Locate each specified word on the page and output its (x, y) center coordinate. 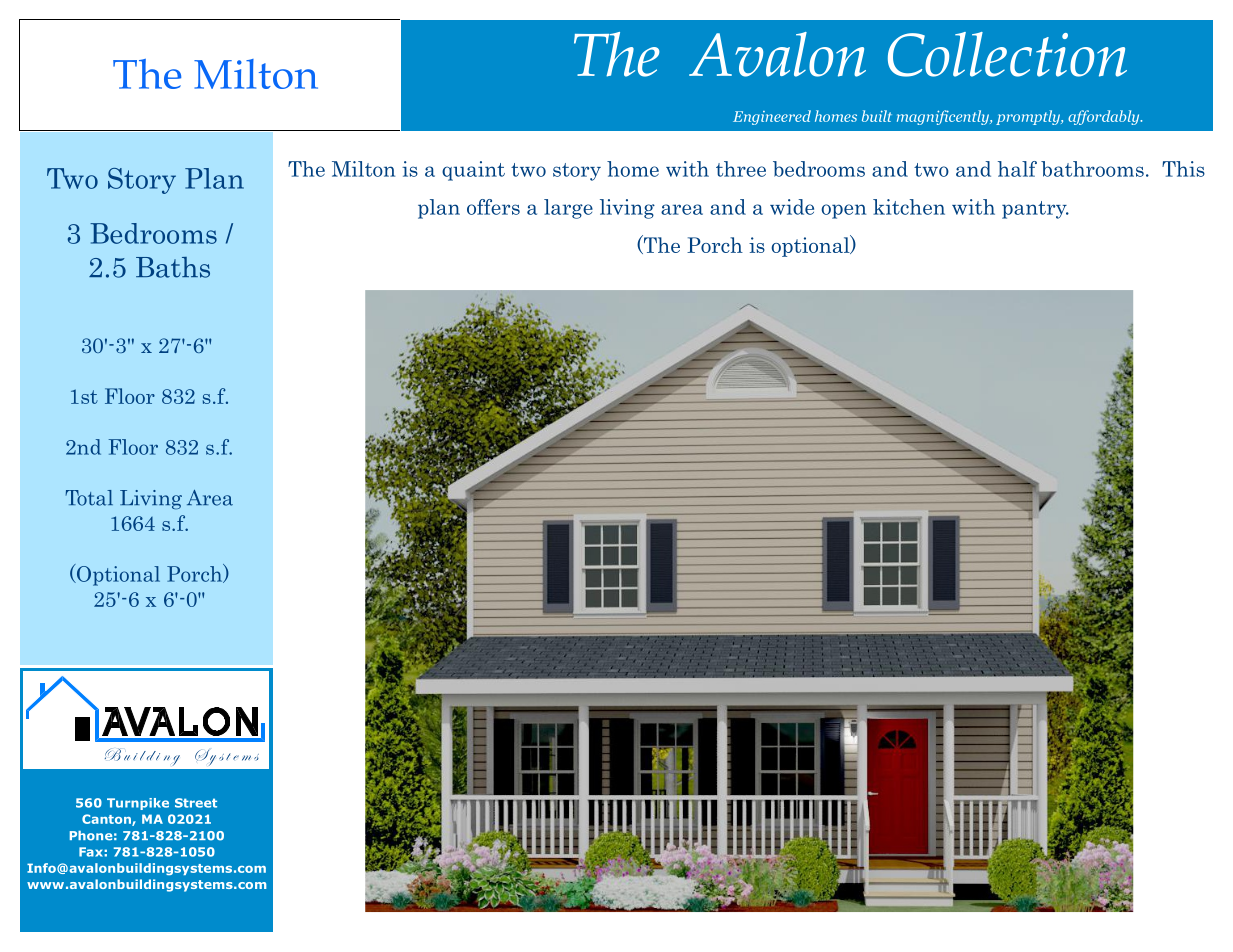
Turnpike (138, 804)
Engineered (772, 117)
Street (196, 803)
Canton (107, 820)
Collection (1007, 54)
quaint (473, 171)
